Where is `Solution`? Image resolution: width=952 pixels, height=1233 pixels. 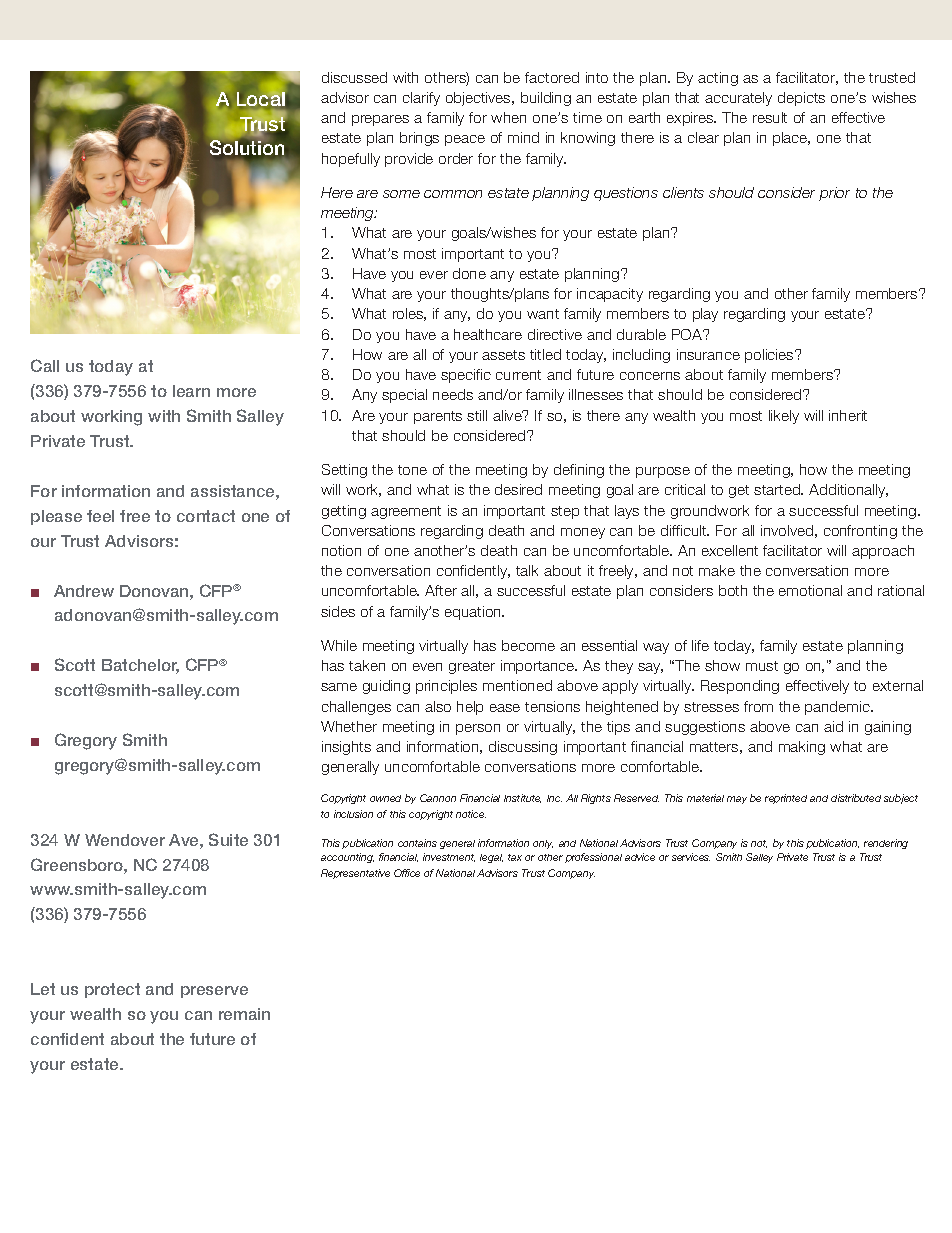
Solution is located at coordinates (247, 148).
